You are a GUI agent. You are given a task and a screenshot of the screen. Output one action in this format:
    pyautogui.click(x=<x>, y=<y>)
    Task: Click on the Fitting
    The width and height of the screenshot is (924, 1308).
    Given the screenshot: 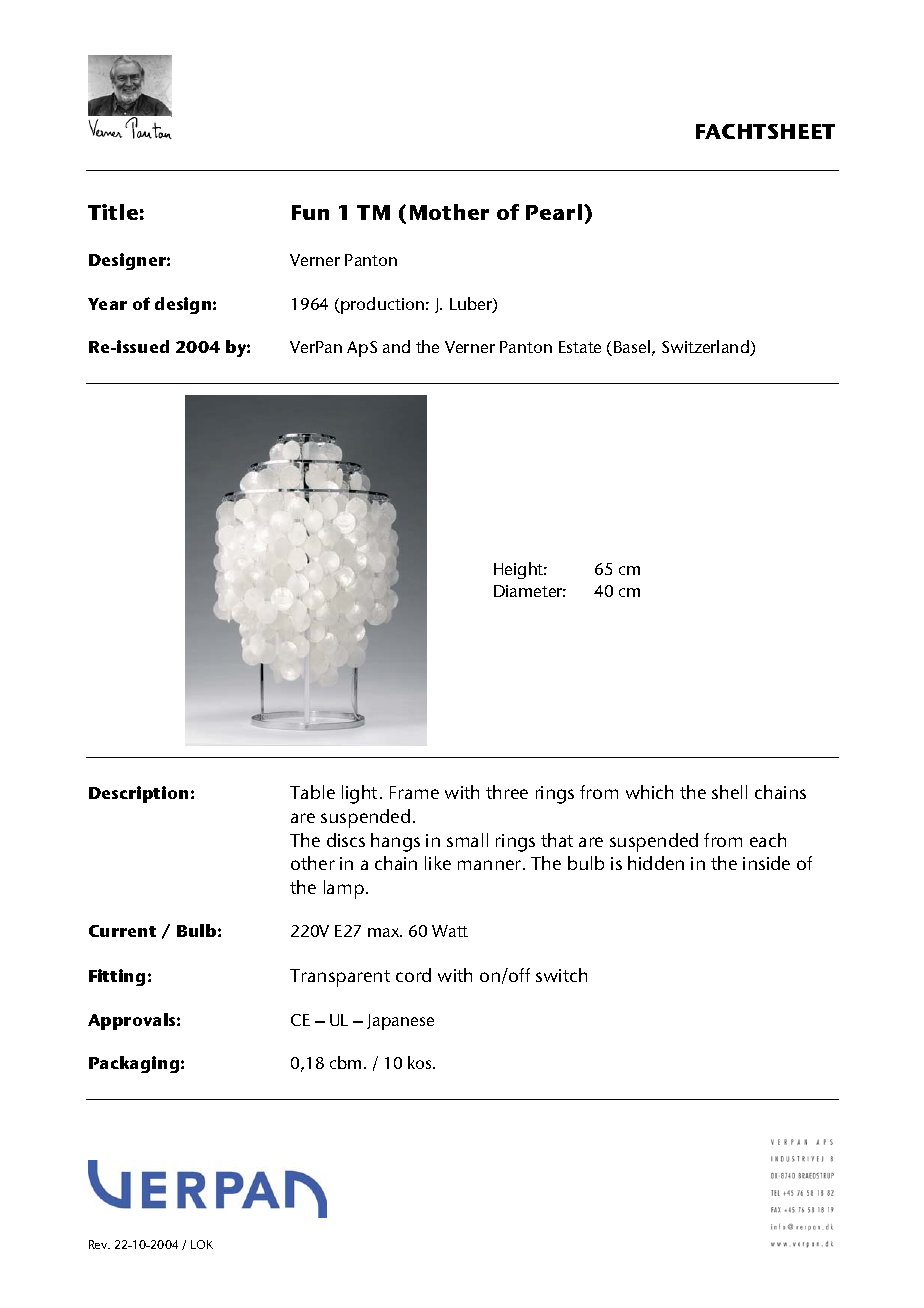 What is the action you would take?
    pyautogui.click(x=117, y=977)
